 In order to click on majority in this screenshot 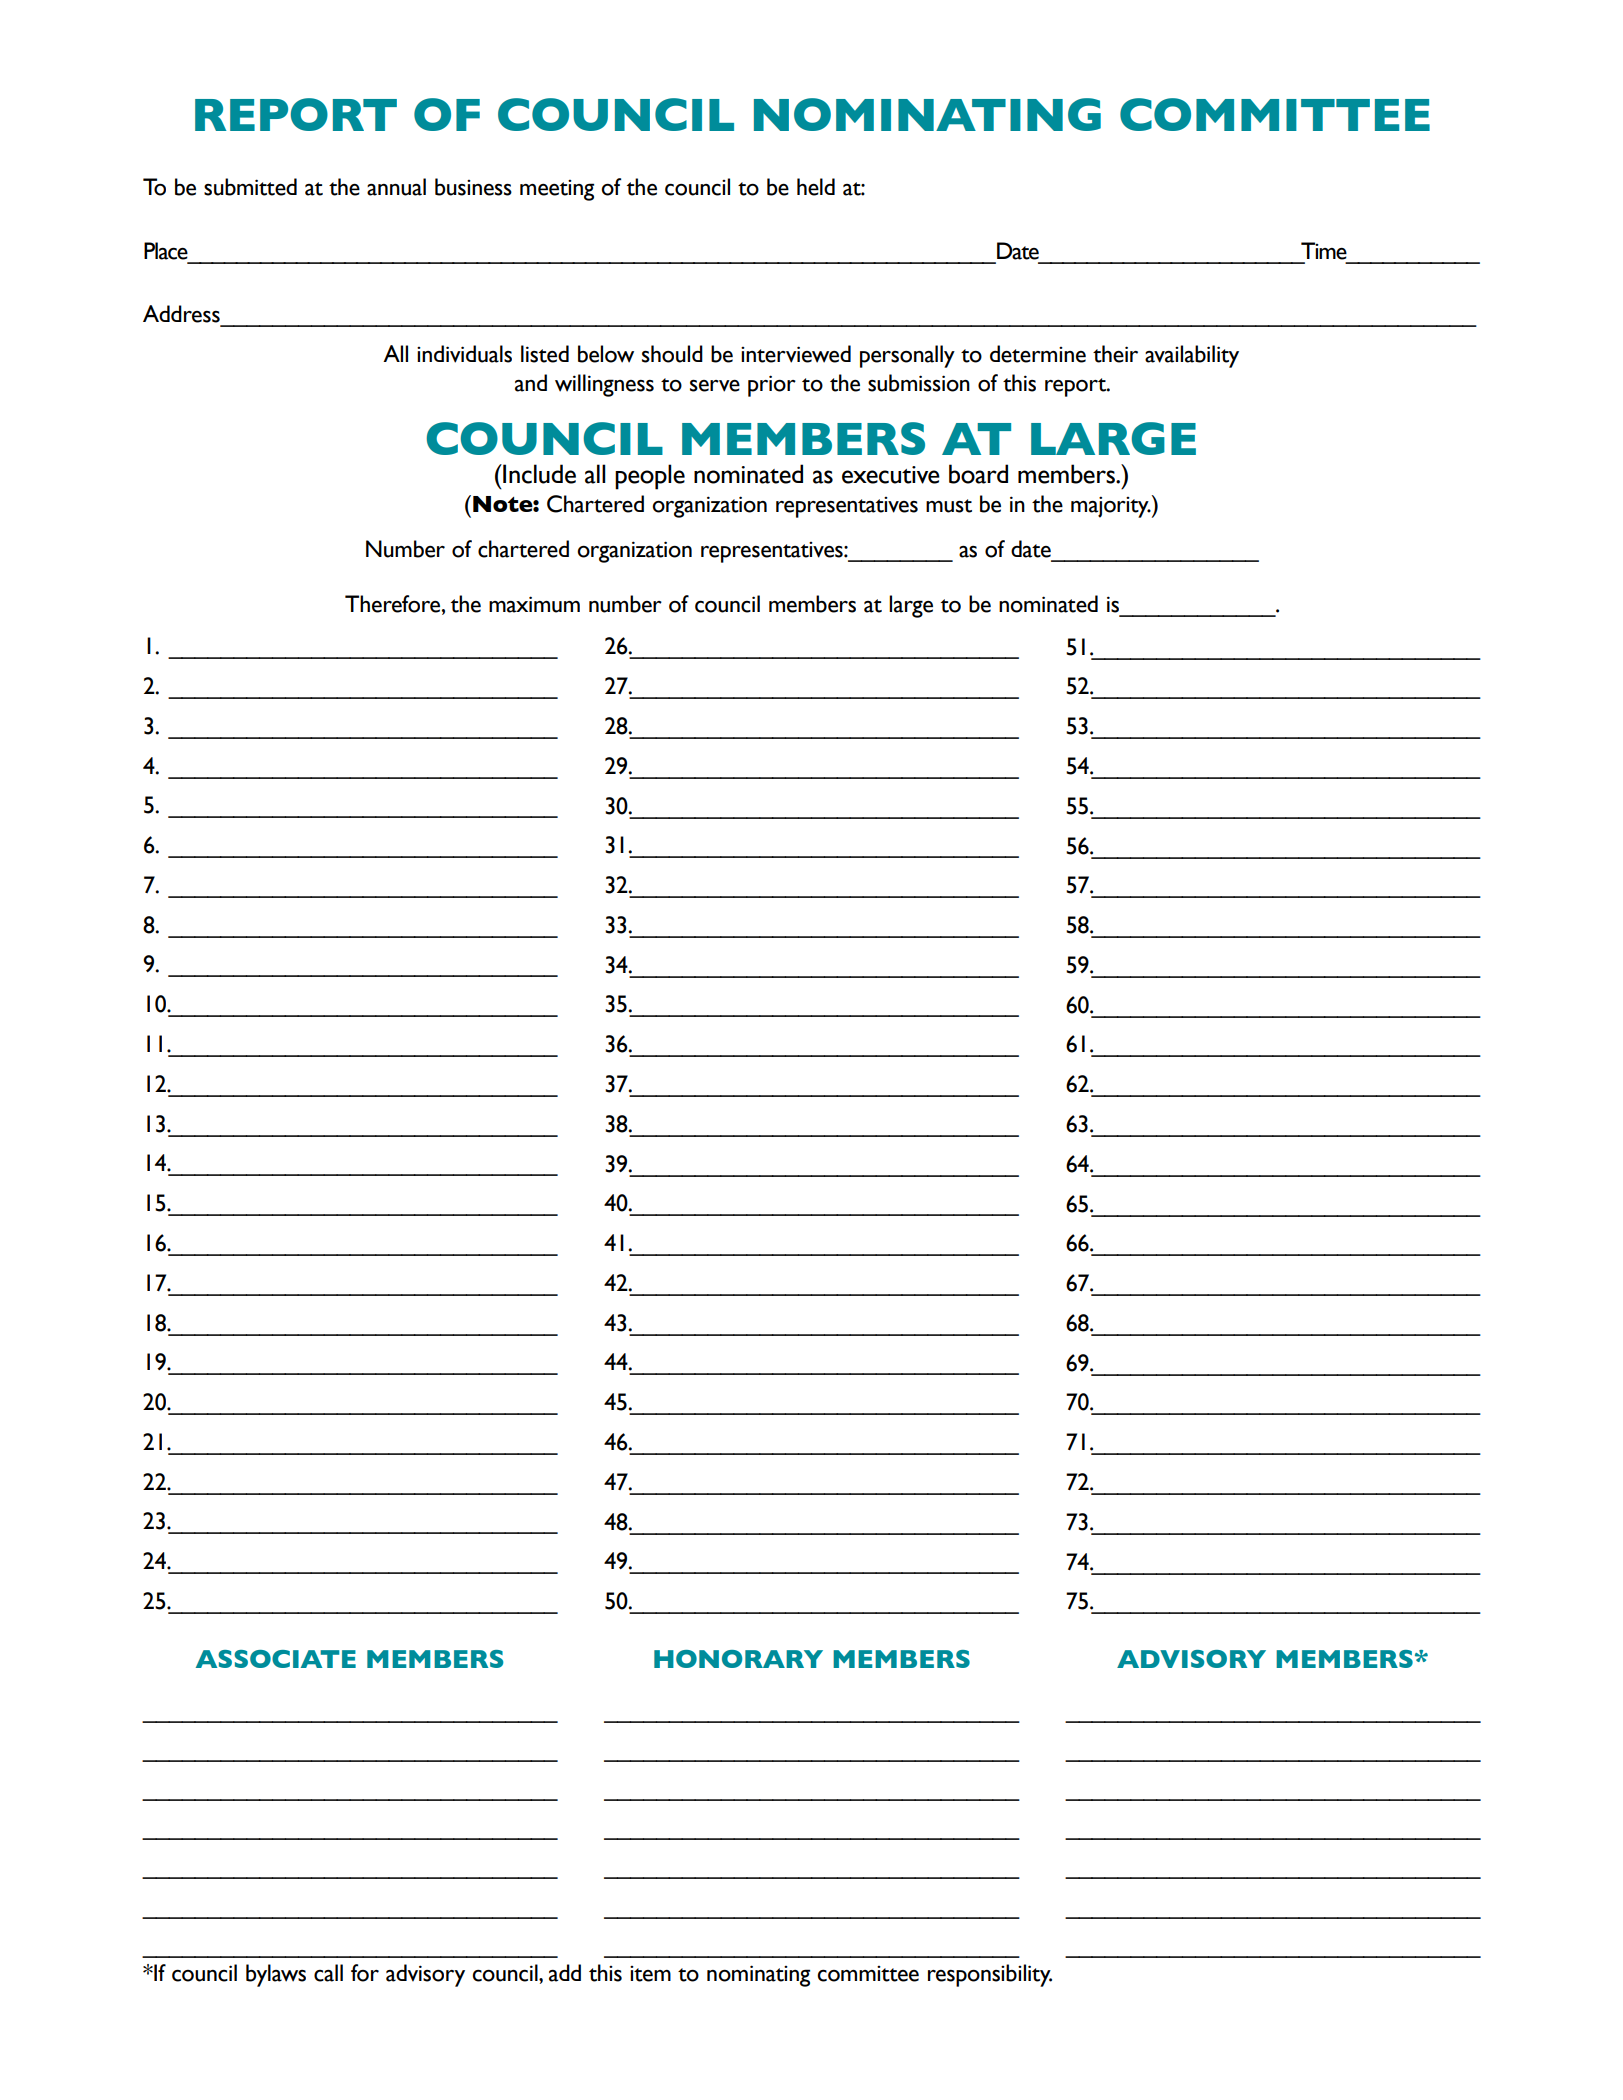, I will do `click(1111, 507)`.
